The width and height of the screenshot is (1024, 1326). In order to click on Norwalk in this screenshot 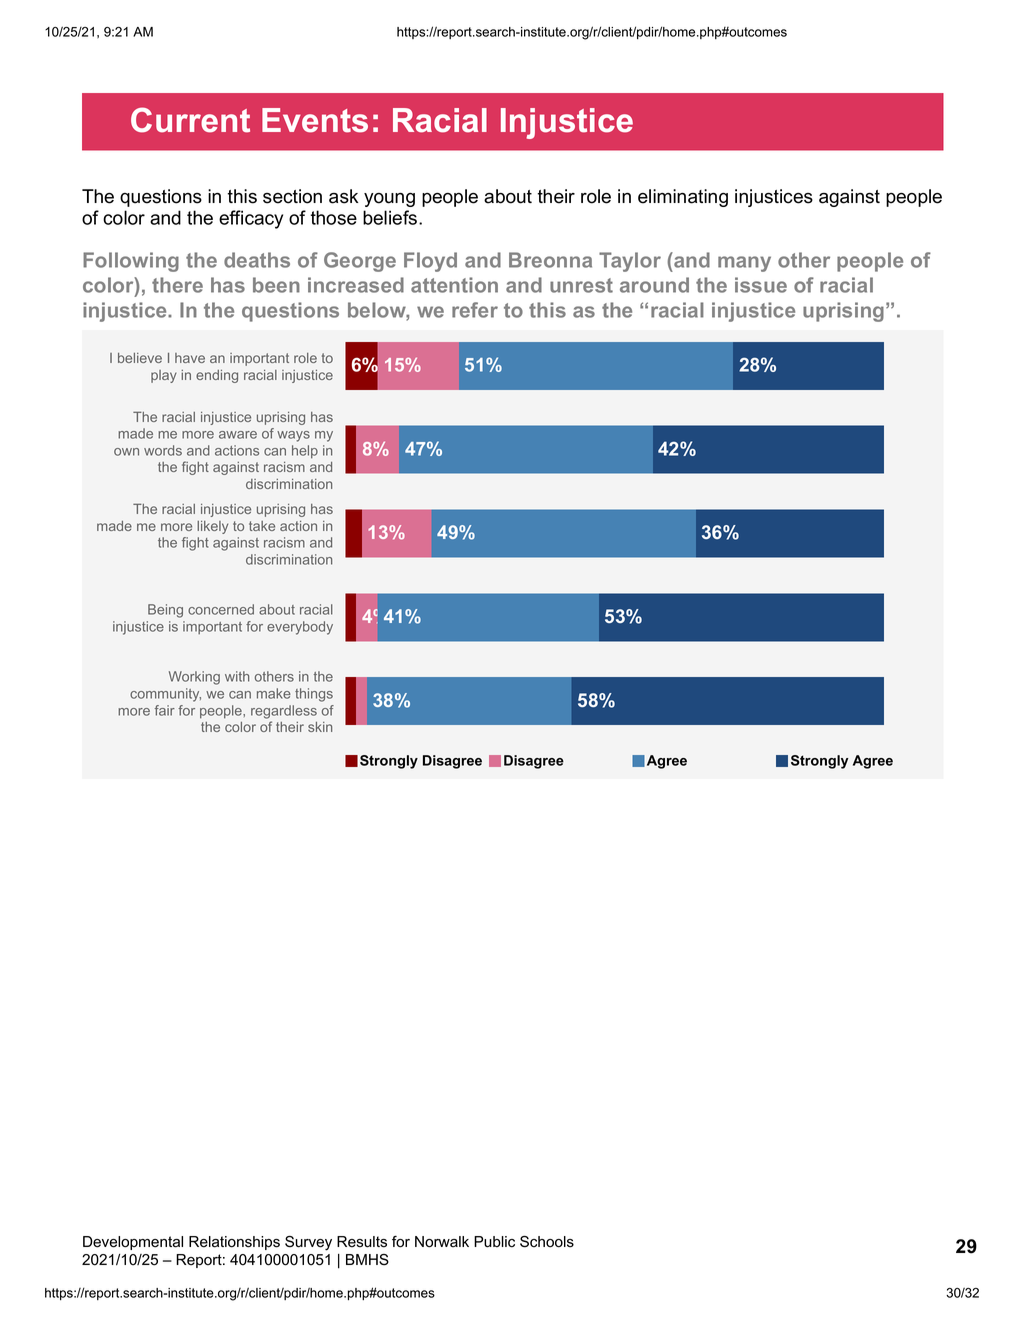, I will do `click(442, 1242)`.
